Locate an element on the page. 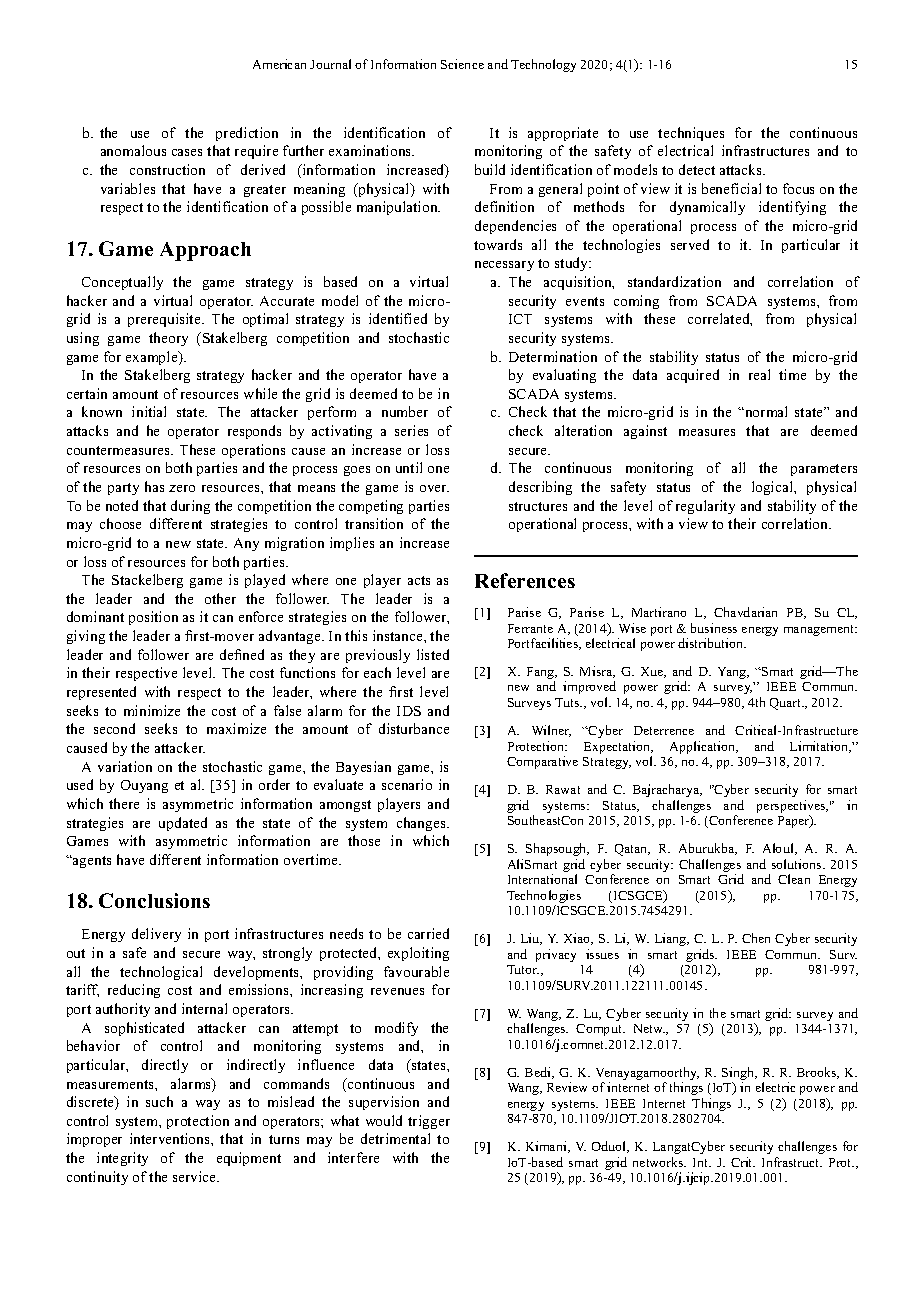 The width and height of the page is (924, 1308). regularity is located at coordinates (705, 507).
